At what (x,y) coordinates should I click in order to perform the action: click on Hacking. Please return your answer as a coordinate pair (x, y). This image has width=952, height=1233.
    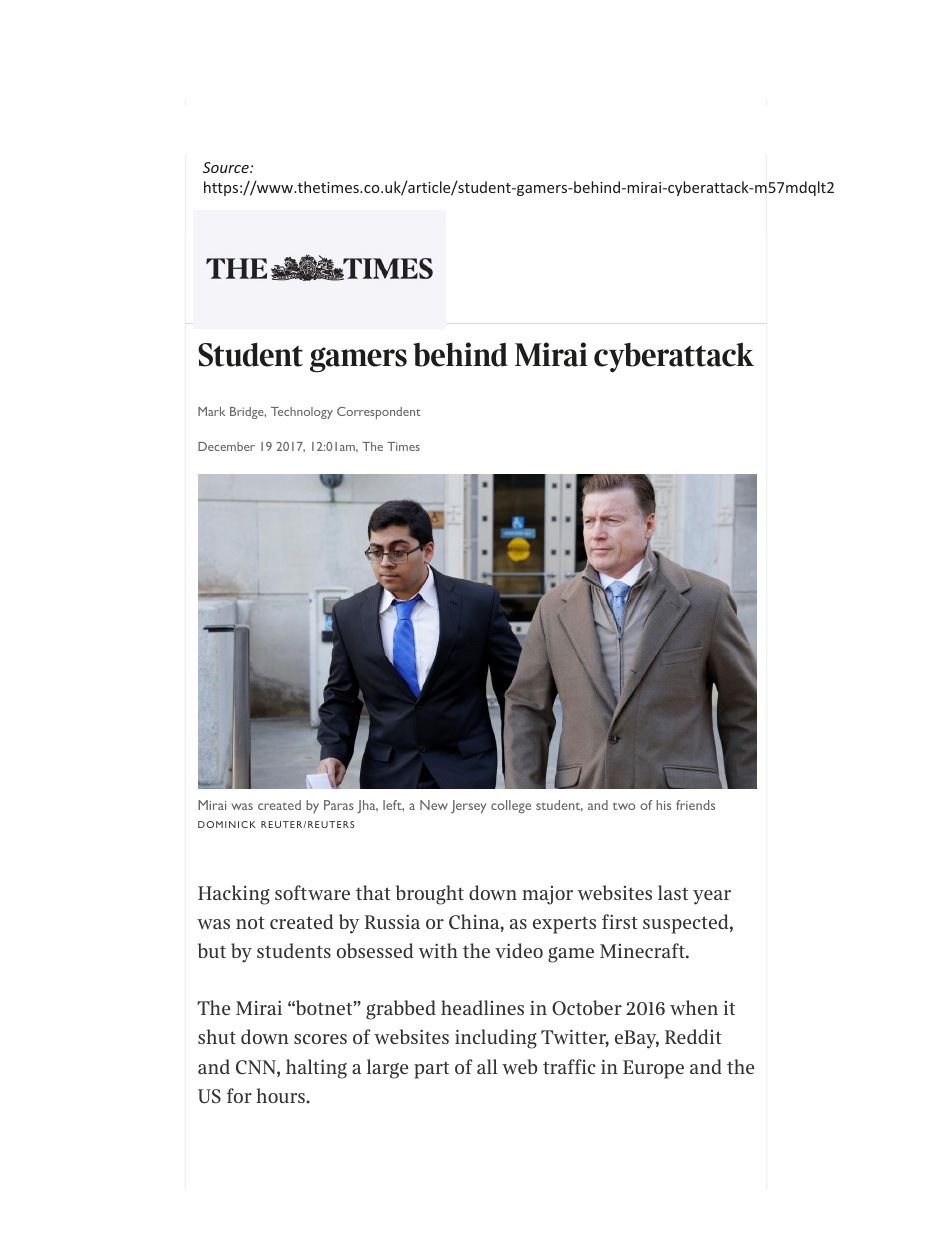
    Looking at the image, I should click on (234, 895).
